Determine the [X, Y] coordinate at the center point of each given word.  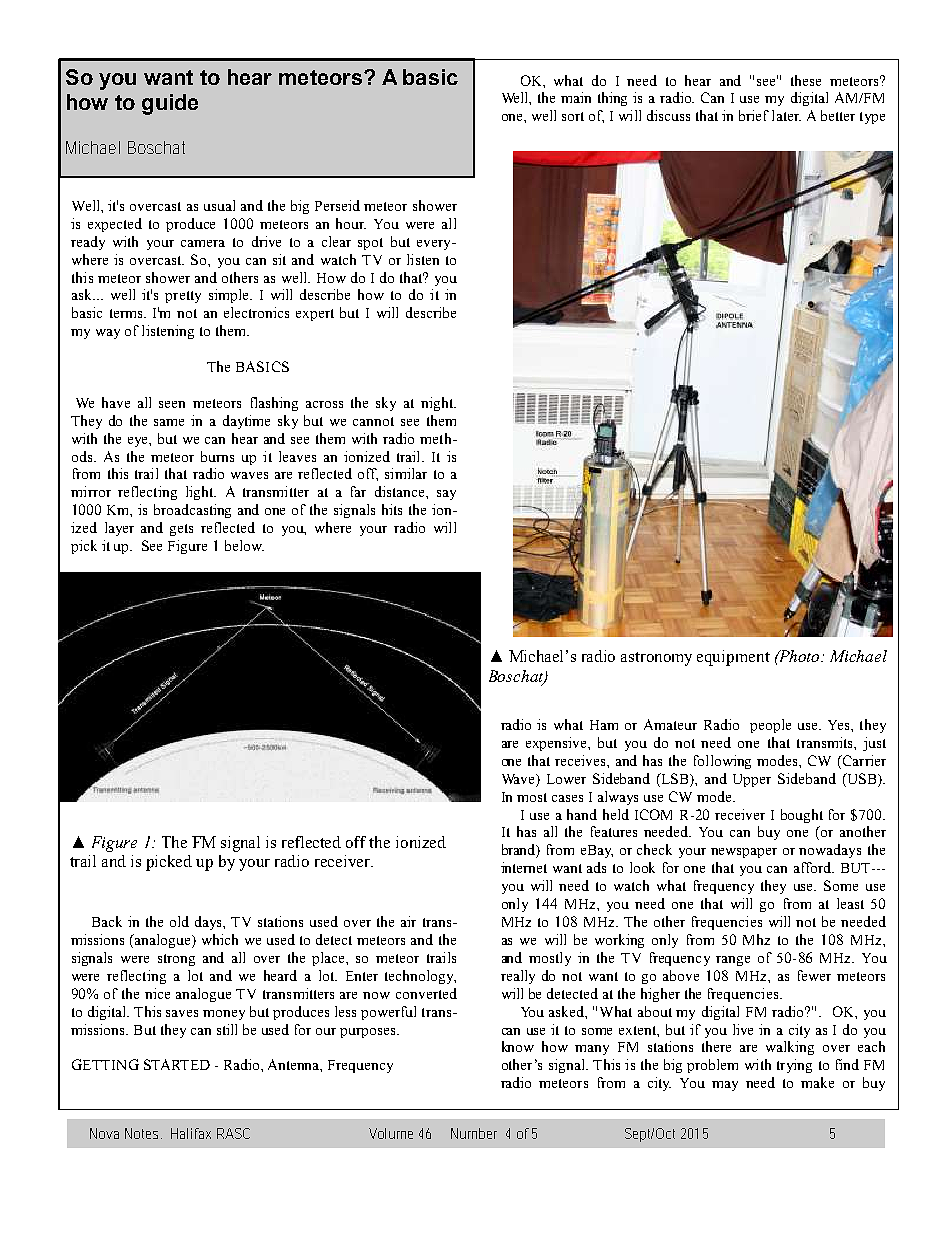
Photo [800, 656]
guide [170, 104]
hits [392, 509]
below [244, 545]
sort [573, 116]
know [518, 1046]
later [786, 115]
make [817, 1082]
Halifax [191, 1133]
